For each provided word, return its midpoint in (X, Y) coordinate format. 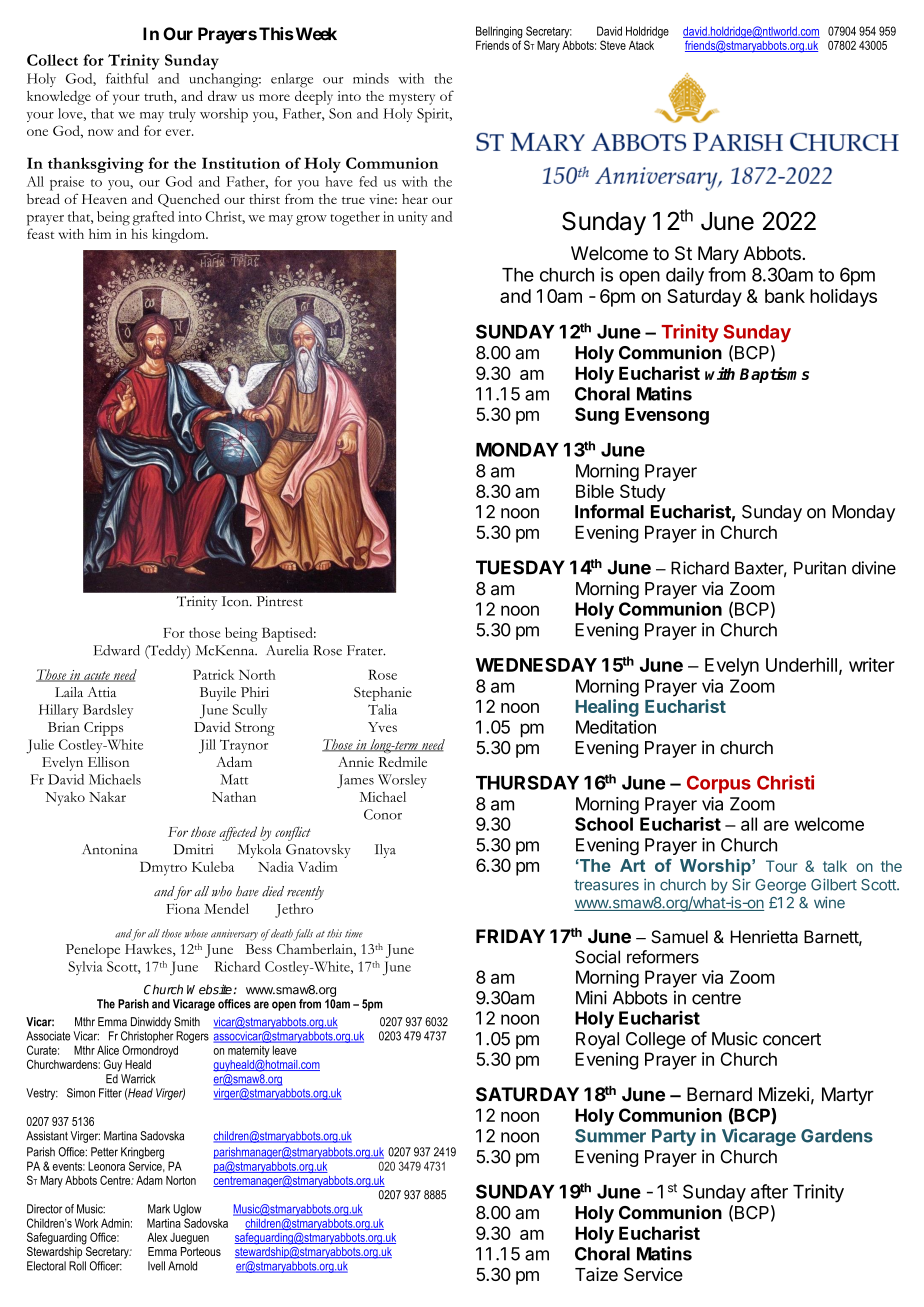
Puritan (820, 568)
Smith (187, 1022)
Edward (116, 650)
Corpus (719, 784)
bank (785, 296)
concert (792, 1039)
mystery (412, 99)
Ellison (108, 762)
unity (413, 218)
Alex (157, 1237)
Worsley (402, 781)
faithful (127, 78)
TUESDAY (520, 567)
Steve (613, 45)
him (100, 234)
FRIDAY (510, 936)
